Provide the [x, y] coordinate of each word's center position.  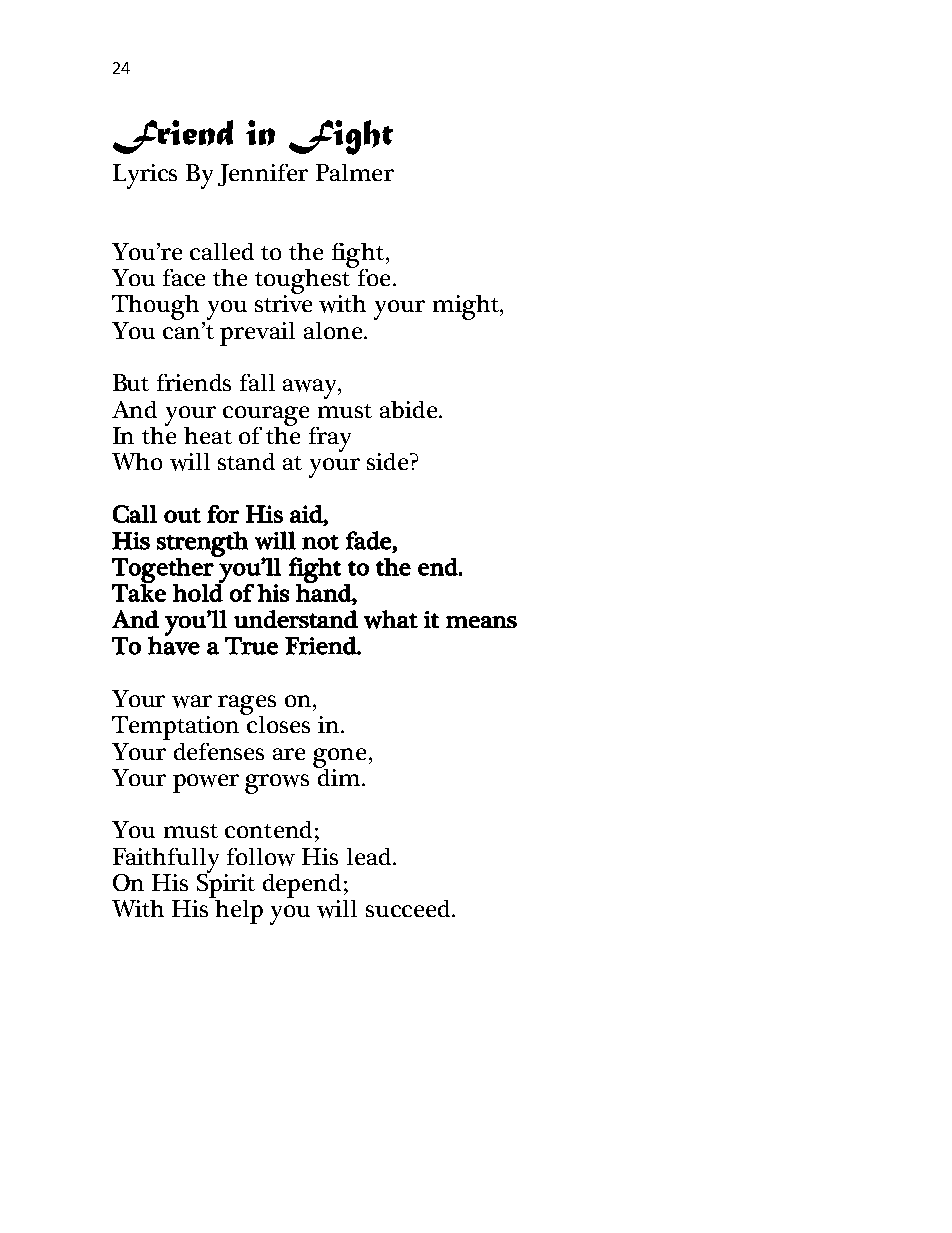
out [182, 515]
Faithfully [166, 861]
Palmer [355, 172]
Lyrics [145, 176]
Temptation [175, 728]
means [481, 622]
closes [277, 723]
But [131, 382]
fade [368, 540]
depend [303, 887]
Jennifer [263, 175]
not [320, 542]
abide [408, 409]
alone [334, 330]
